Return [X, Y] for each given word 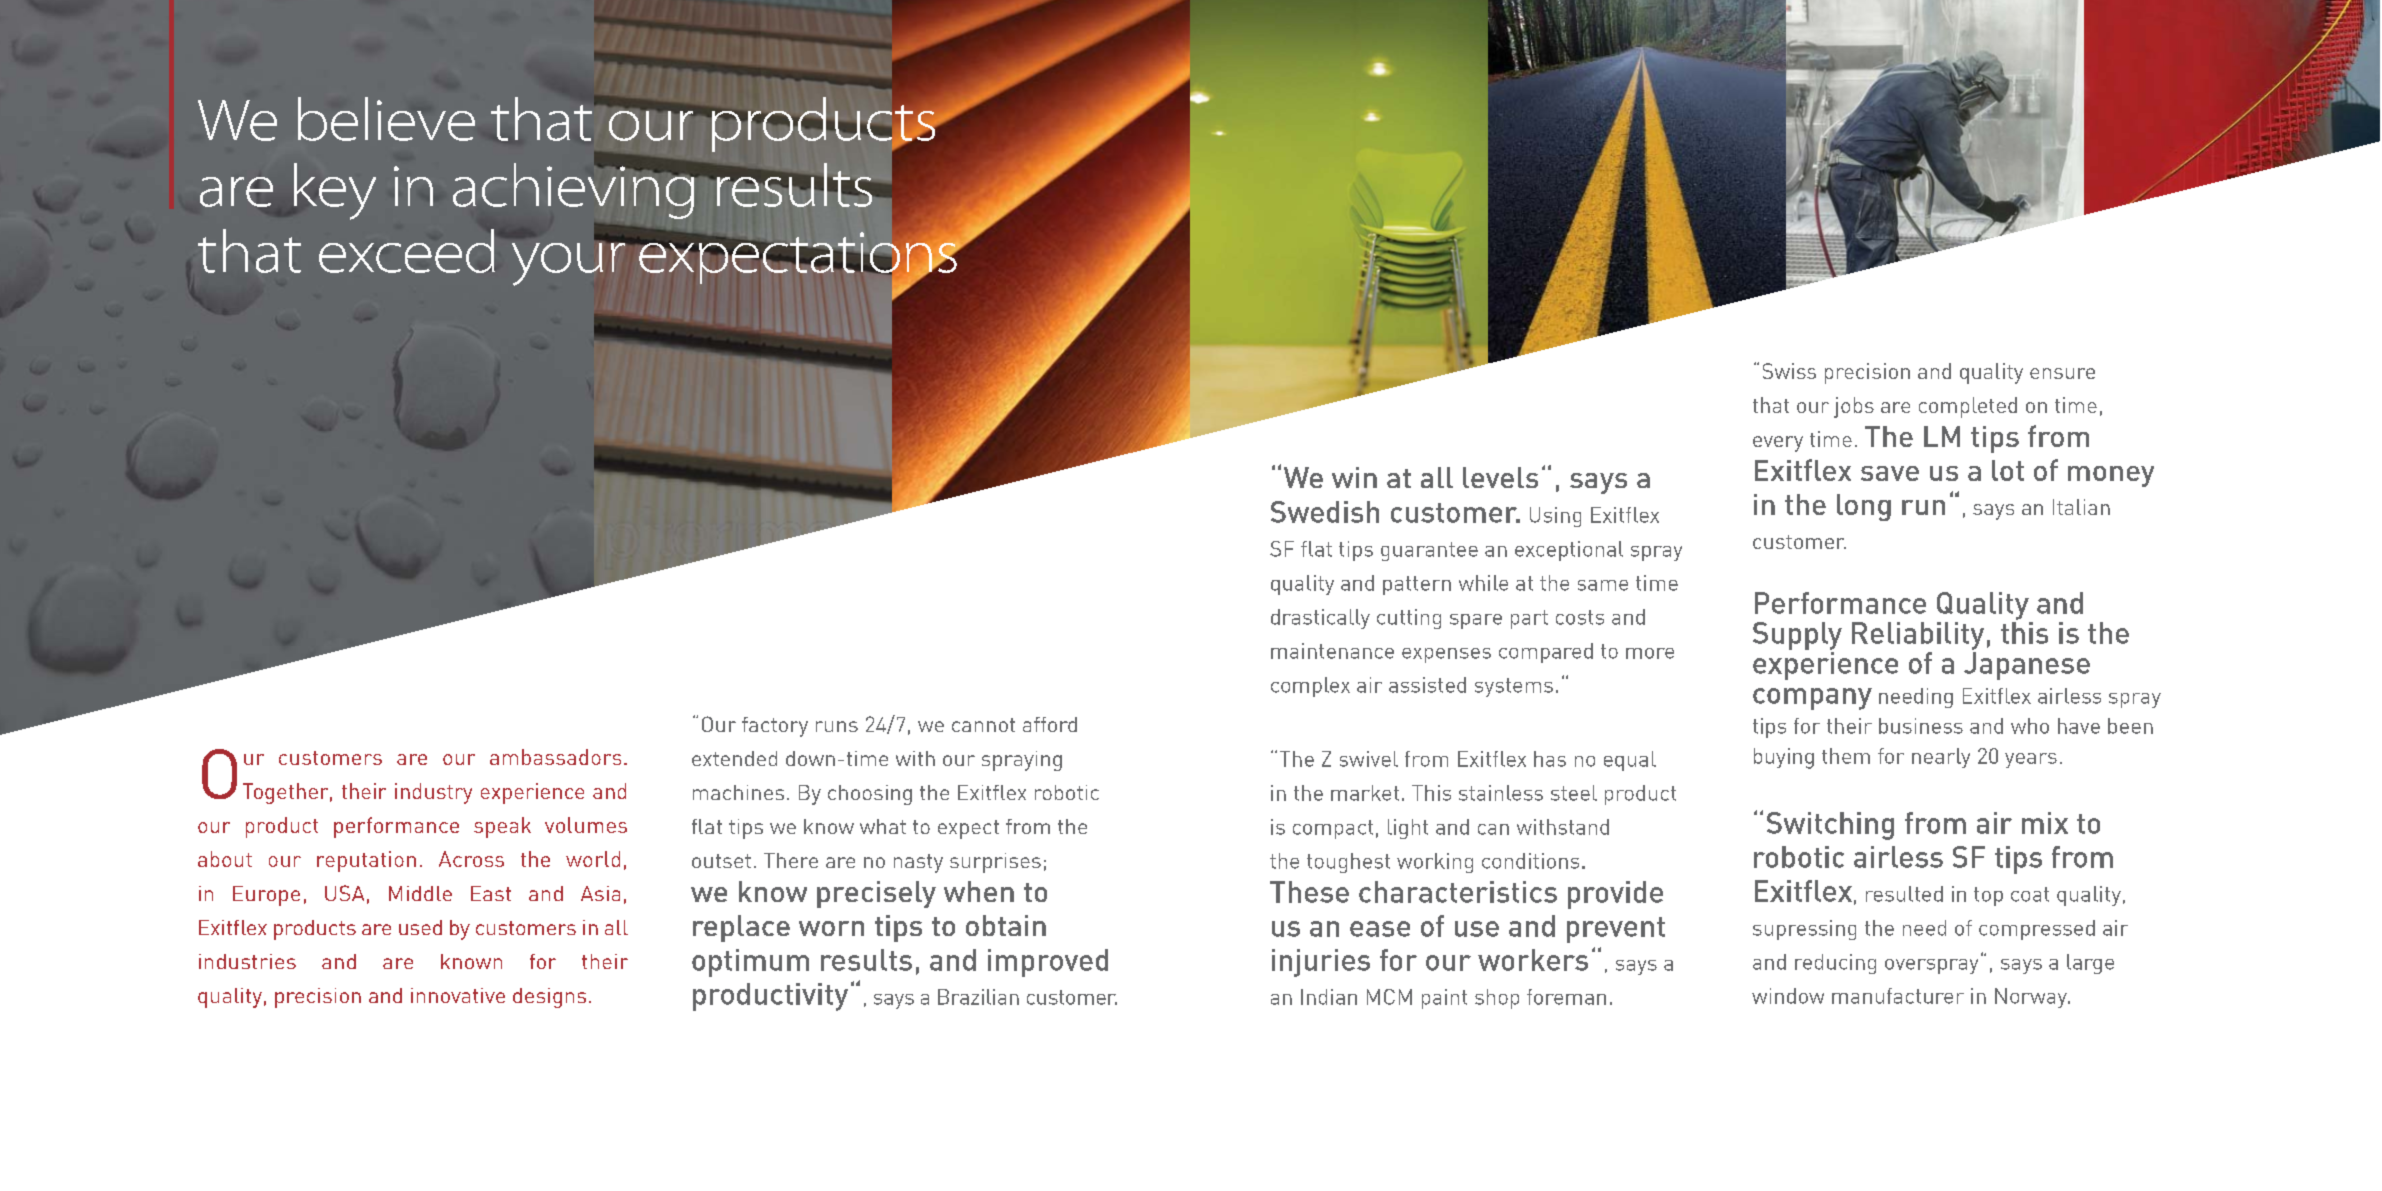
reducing [1835, 964]
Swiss [1789, 371]
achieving [574, 190]
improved [1048, 963]
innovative [458, 995]
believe [386, 119]
